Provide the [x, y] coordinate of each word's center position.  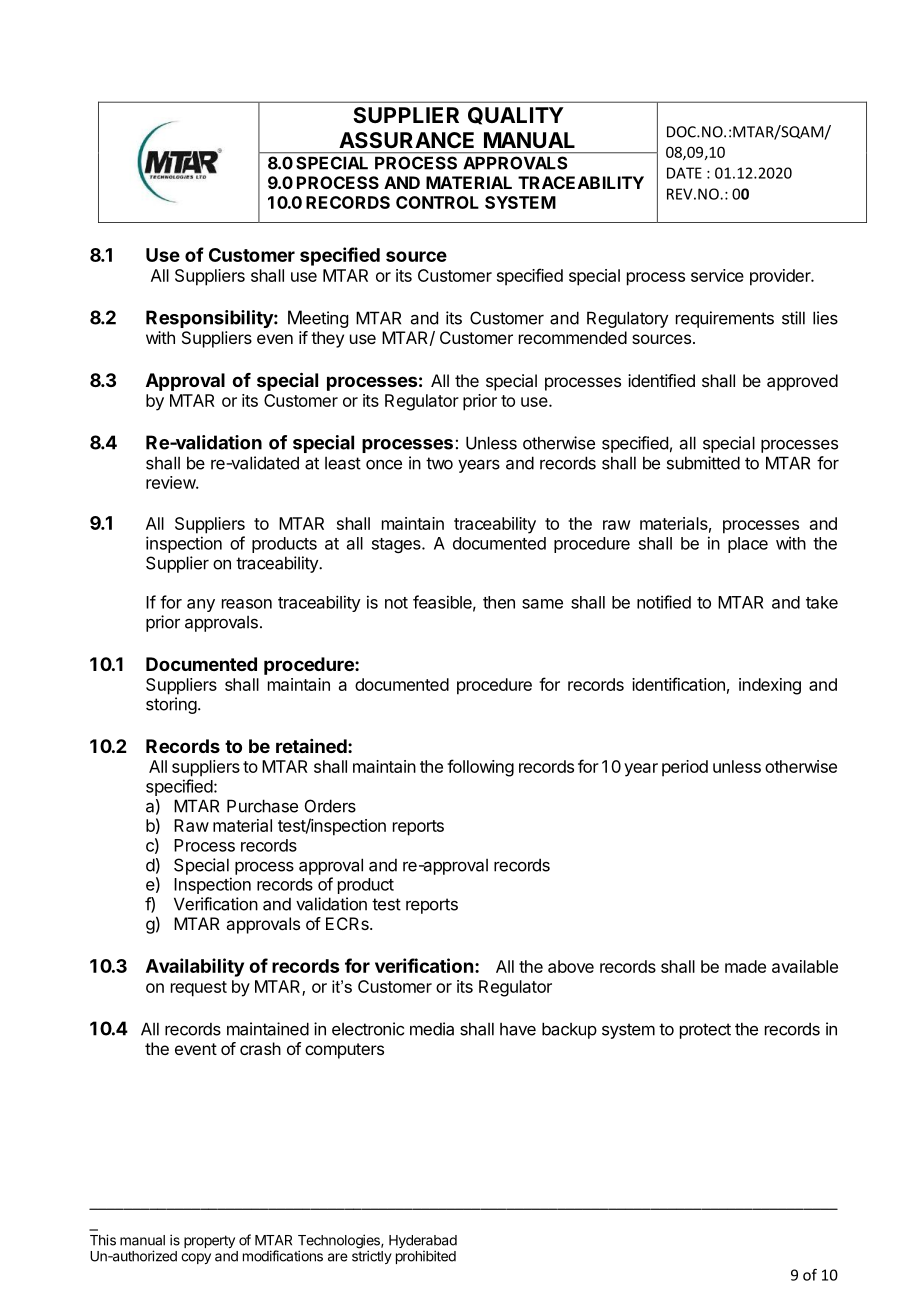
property [209, 1241]
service [717, 275]
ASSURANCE [406, 140]
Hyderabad [423, 1243]
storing [171, 705]
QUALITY [516, 116]
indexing [770, 686]
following [480, 768]
